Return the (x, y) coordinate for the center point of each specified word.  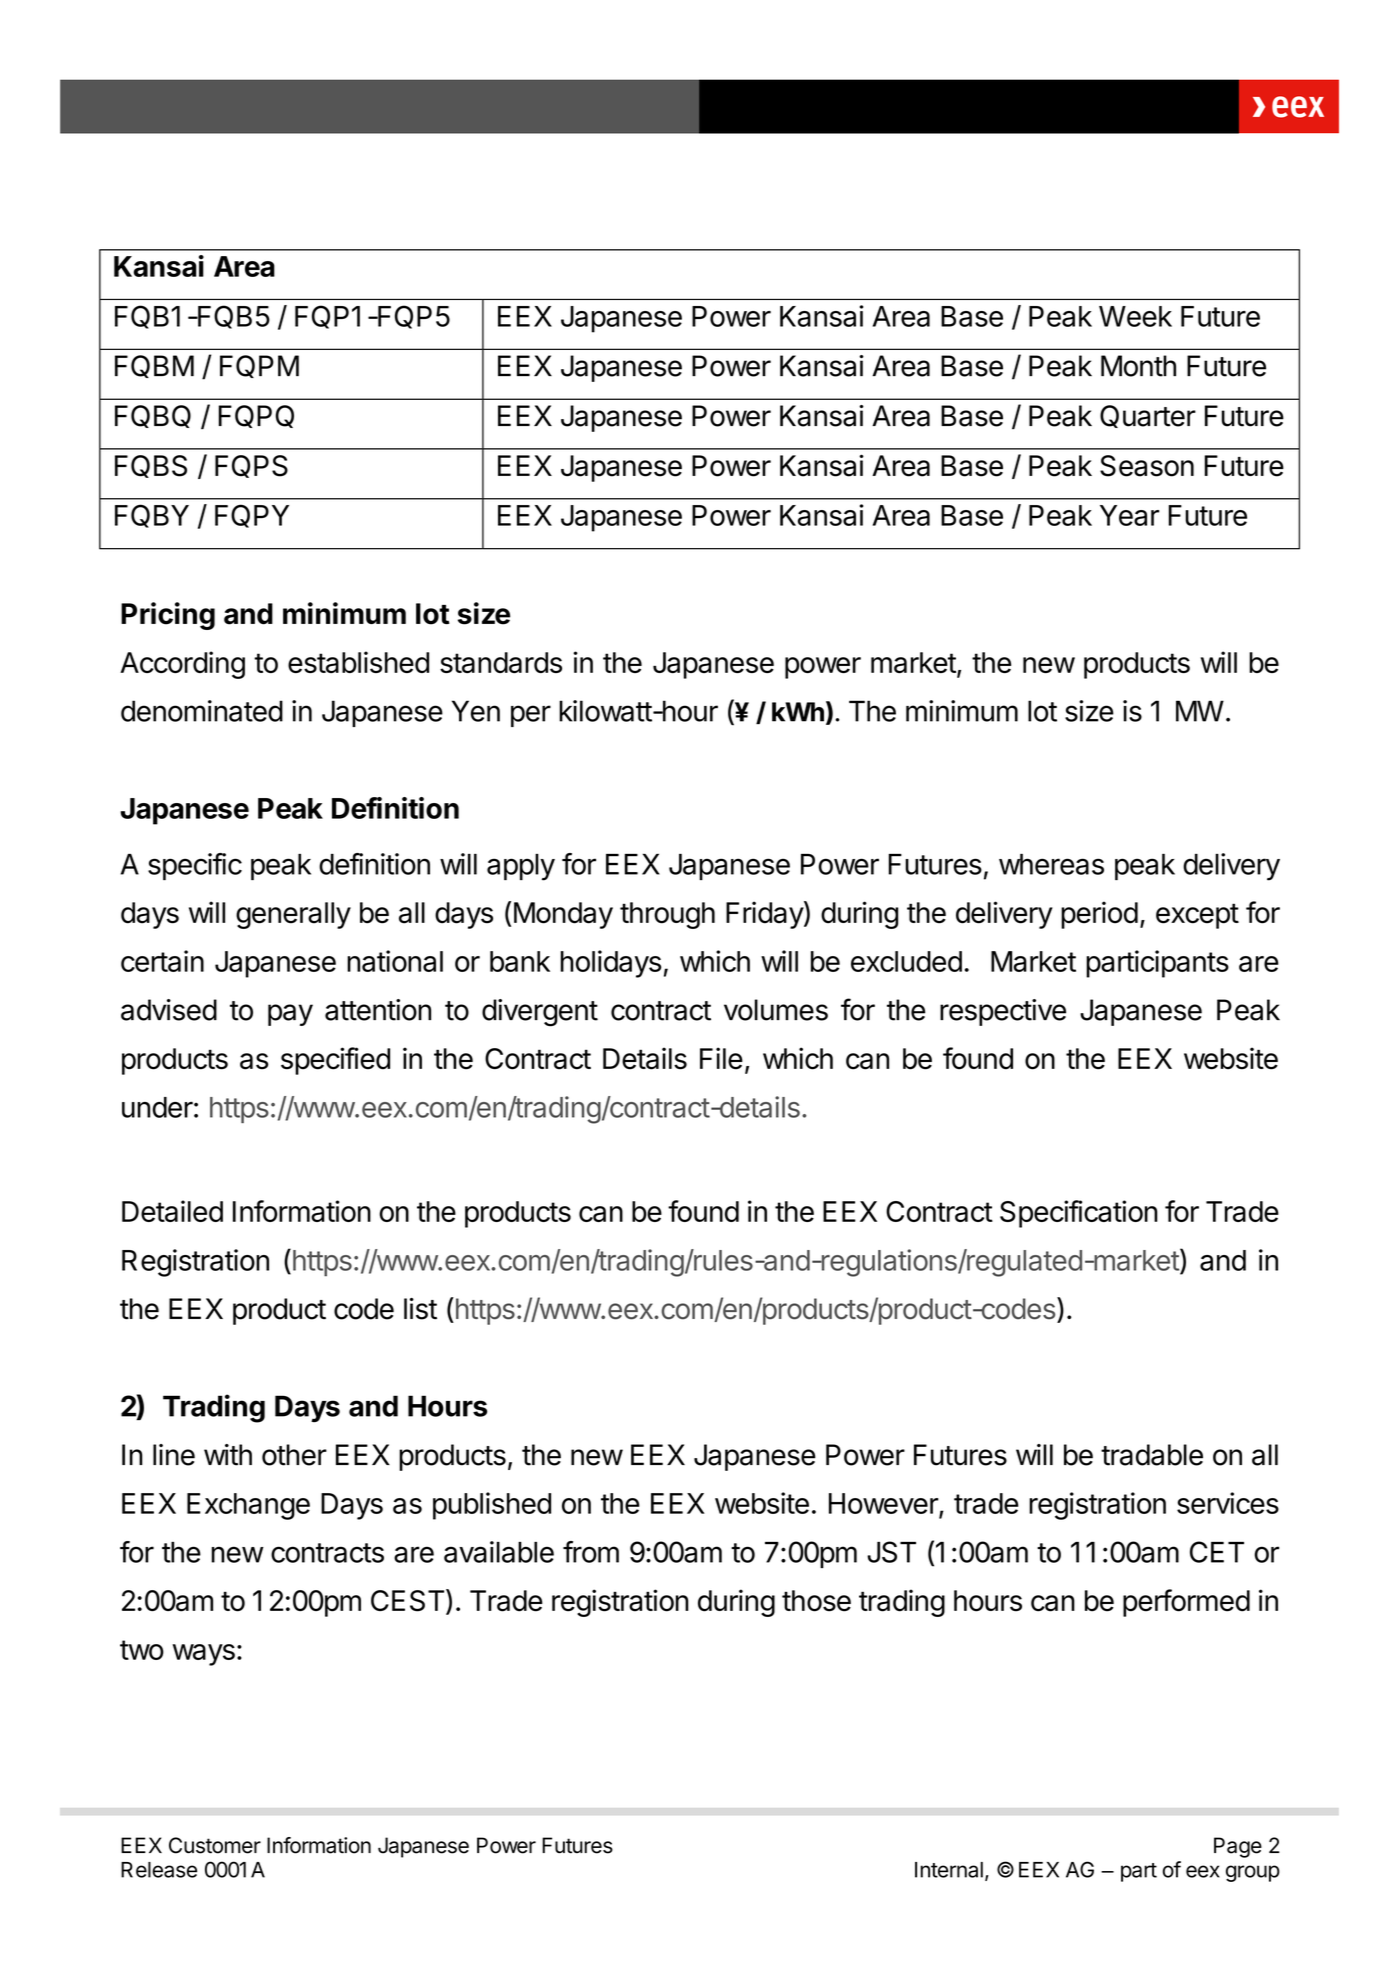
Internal (949, 1870)
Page (1238, 1847)
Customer (215, 1845)
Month (1138, 366)
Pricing (168, 616)
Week (1135, 316)
